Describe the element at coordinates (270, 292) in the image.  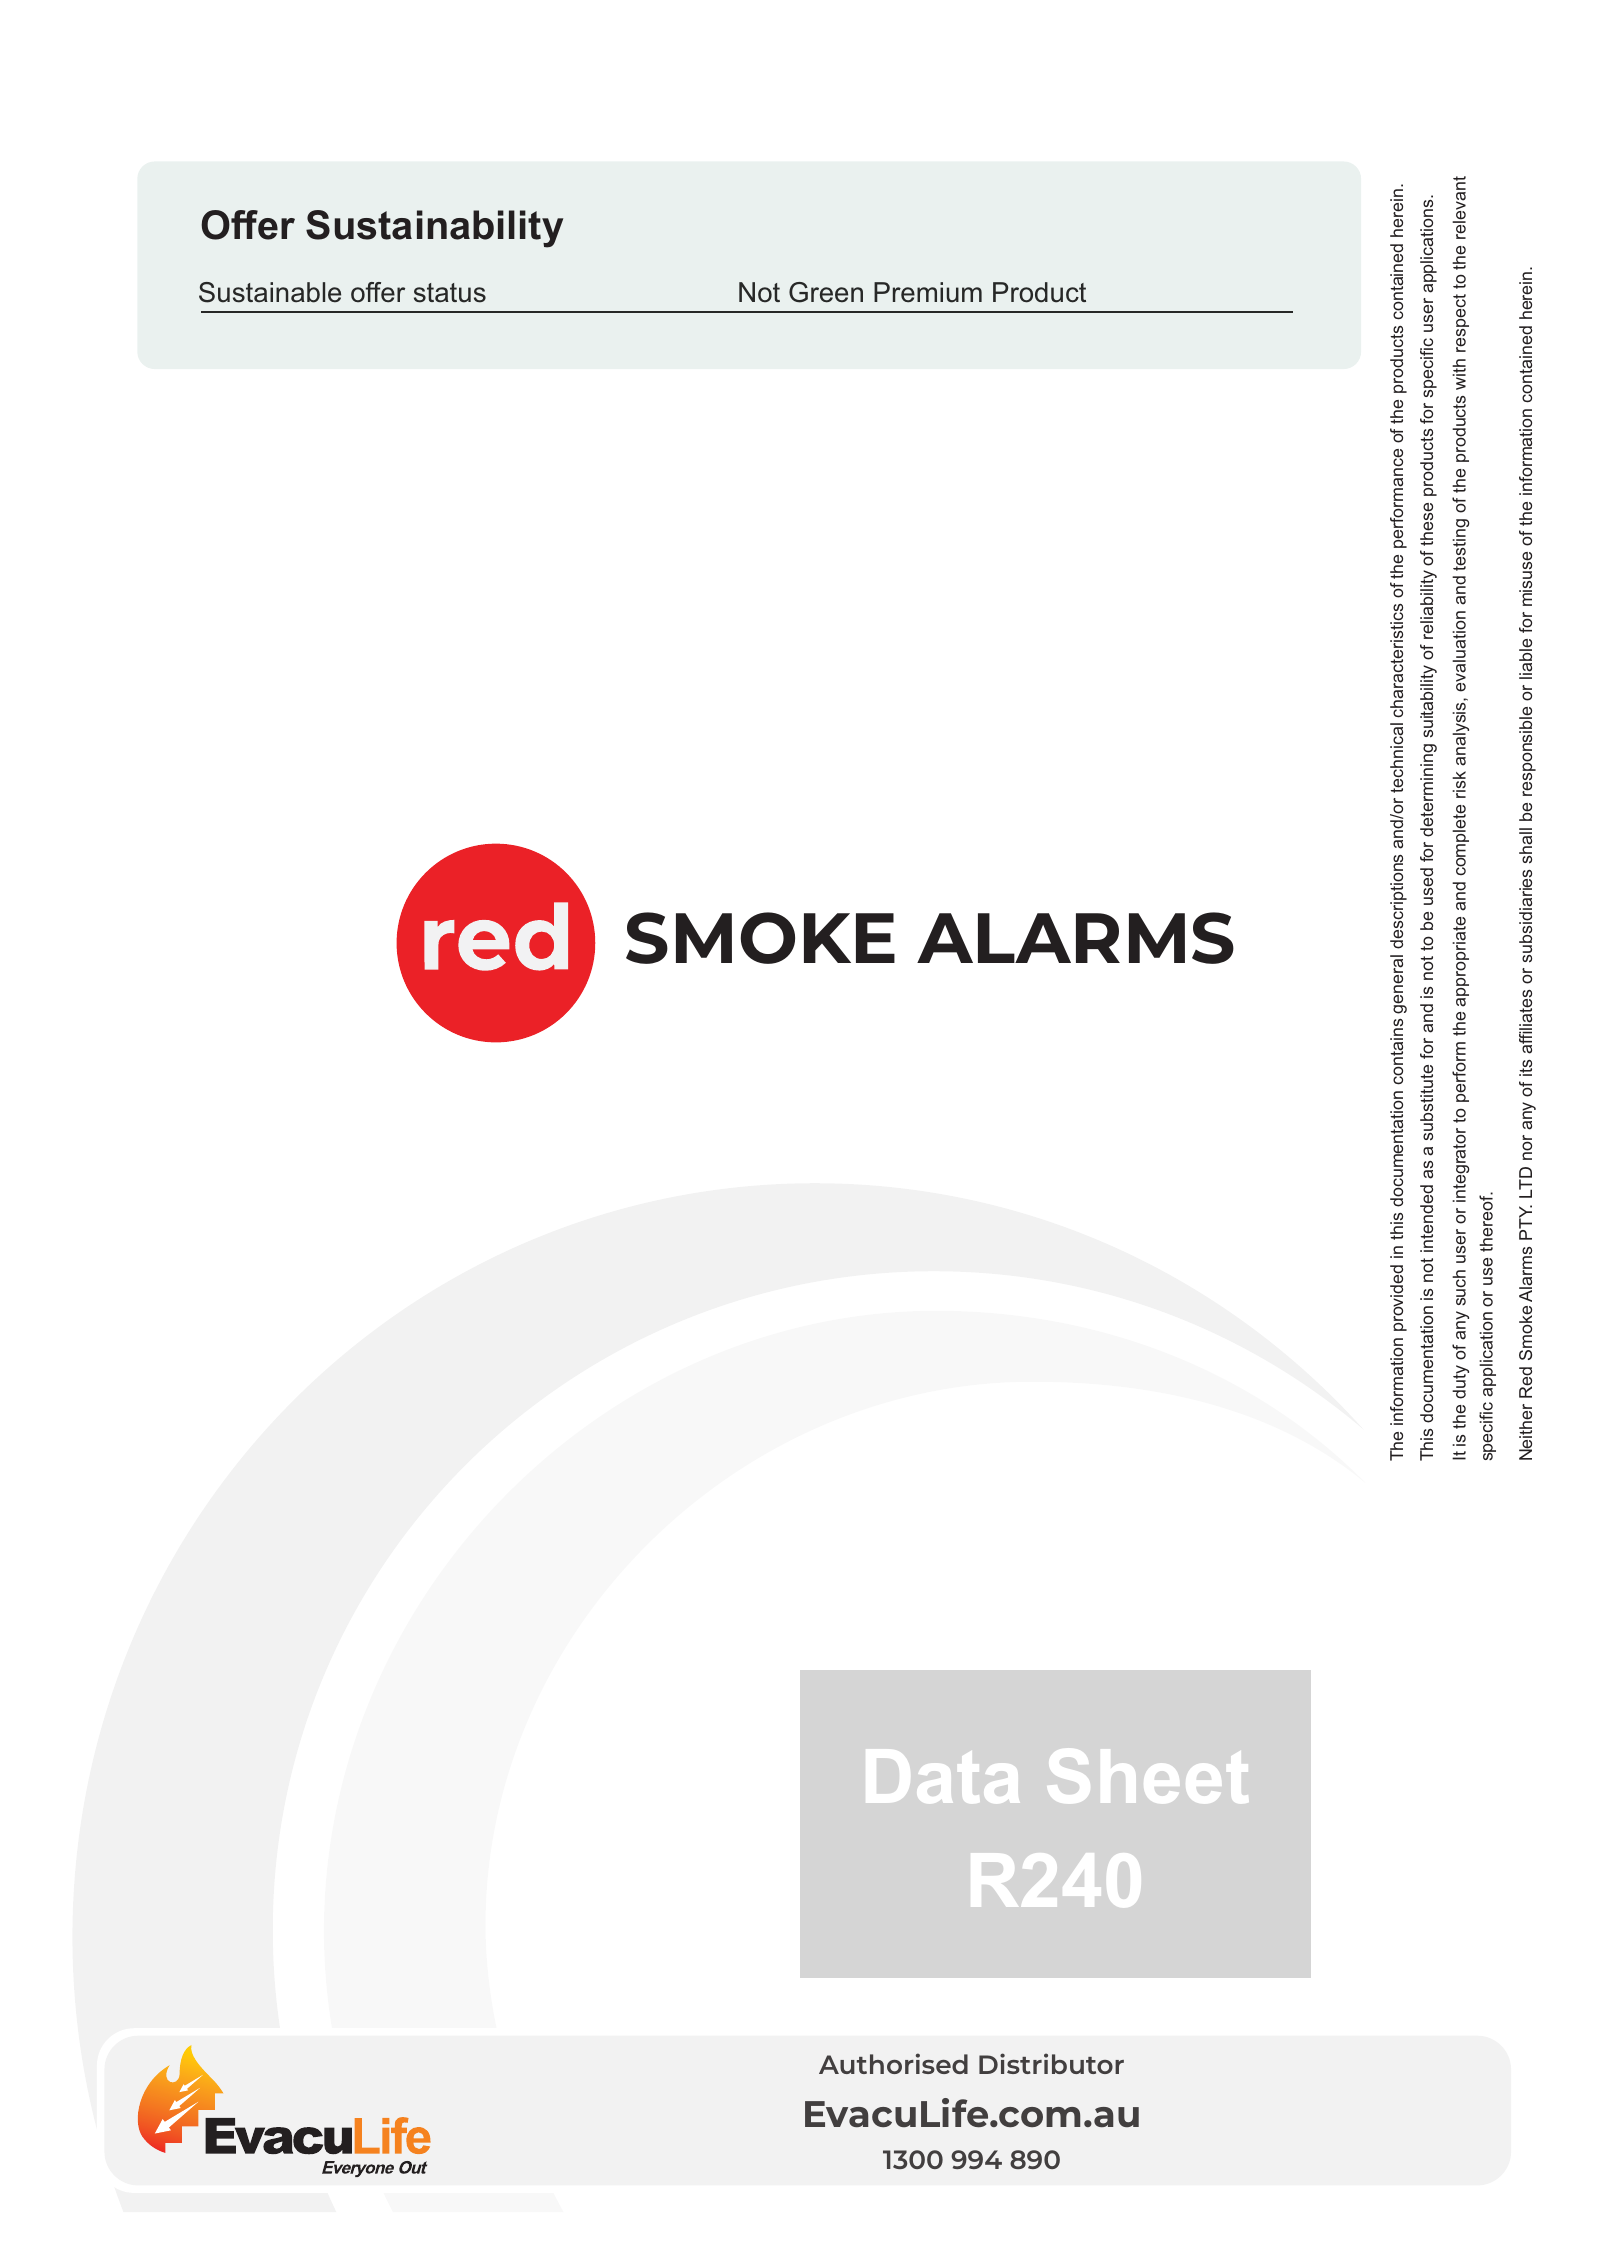
I see `Sustainable` at that location.
